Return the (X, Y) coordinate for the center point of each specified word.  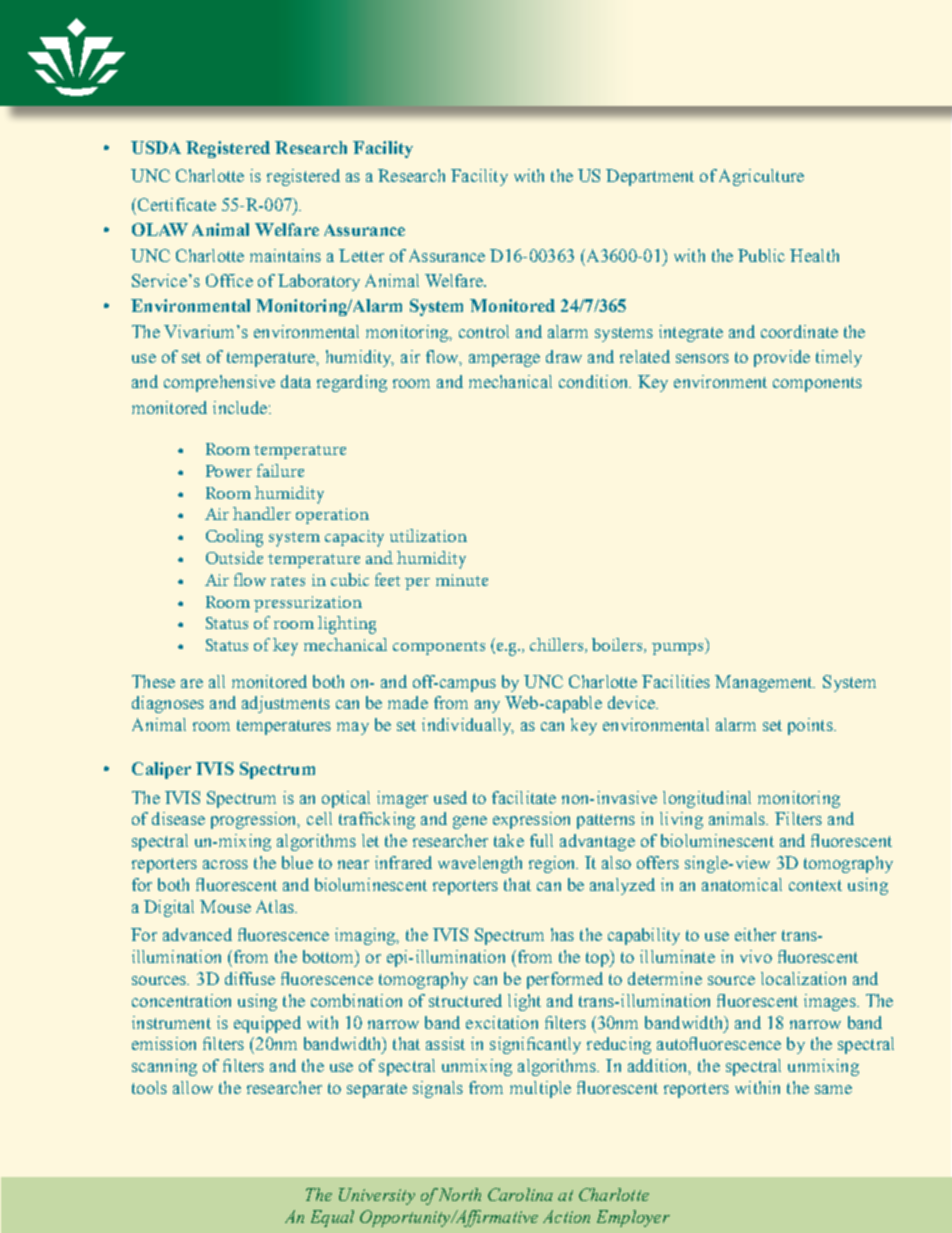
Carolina (520, 1194)
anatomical (742, 884)
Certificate (175, 204)
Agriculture (761, 177)
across (225, 864)
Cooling (234, 538)
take (509, 840)
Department (650, 177)
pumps (677, 649)
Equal (332, 1218)
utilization (428, 535)
